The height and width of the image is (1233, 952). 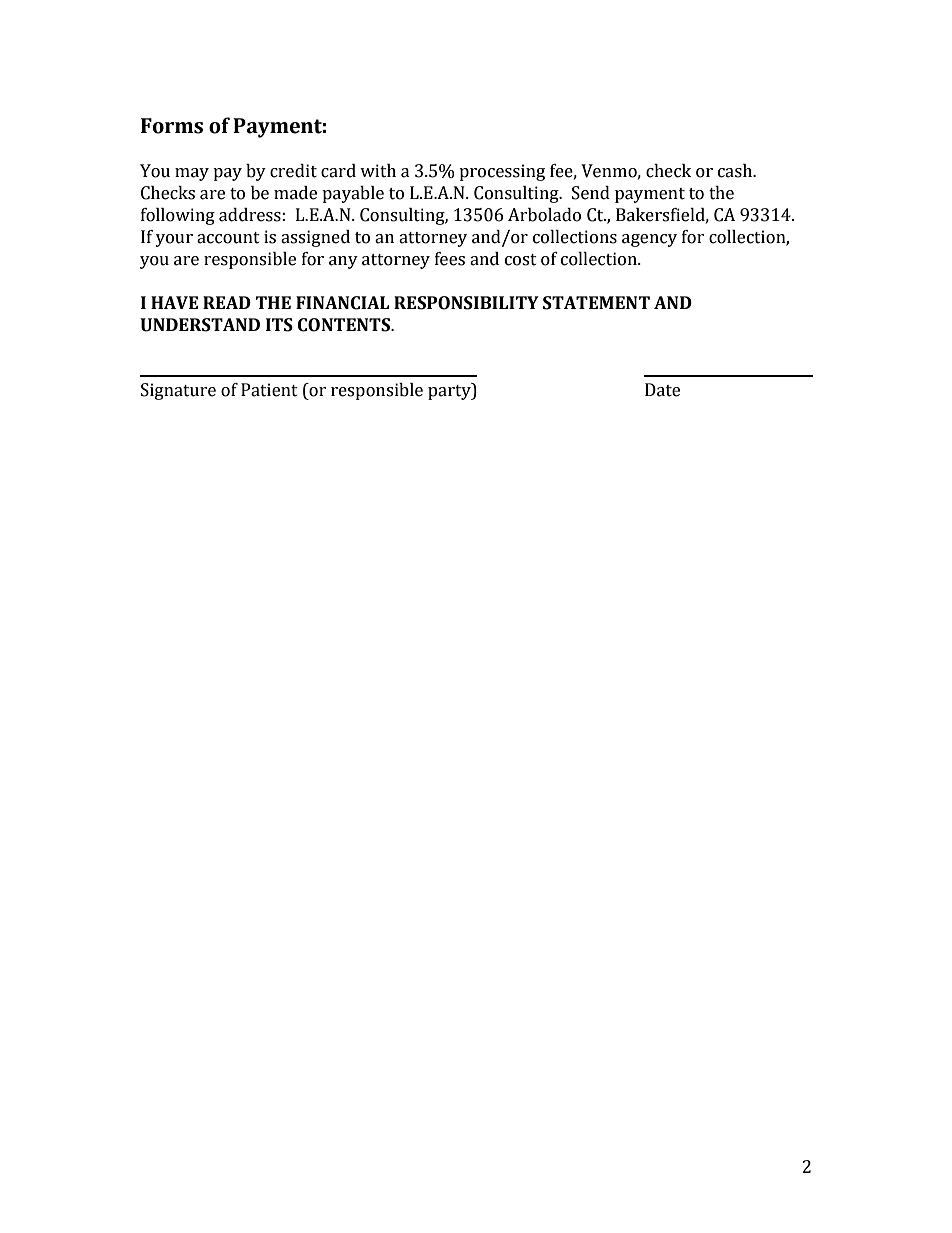 I want to click on fees, so click(x=450, y=259).
